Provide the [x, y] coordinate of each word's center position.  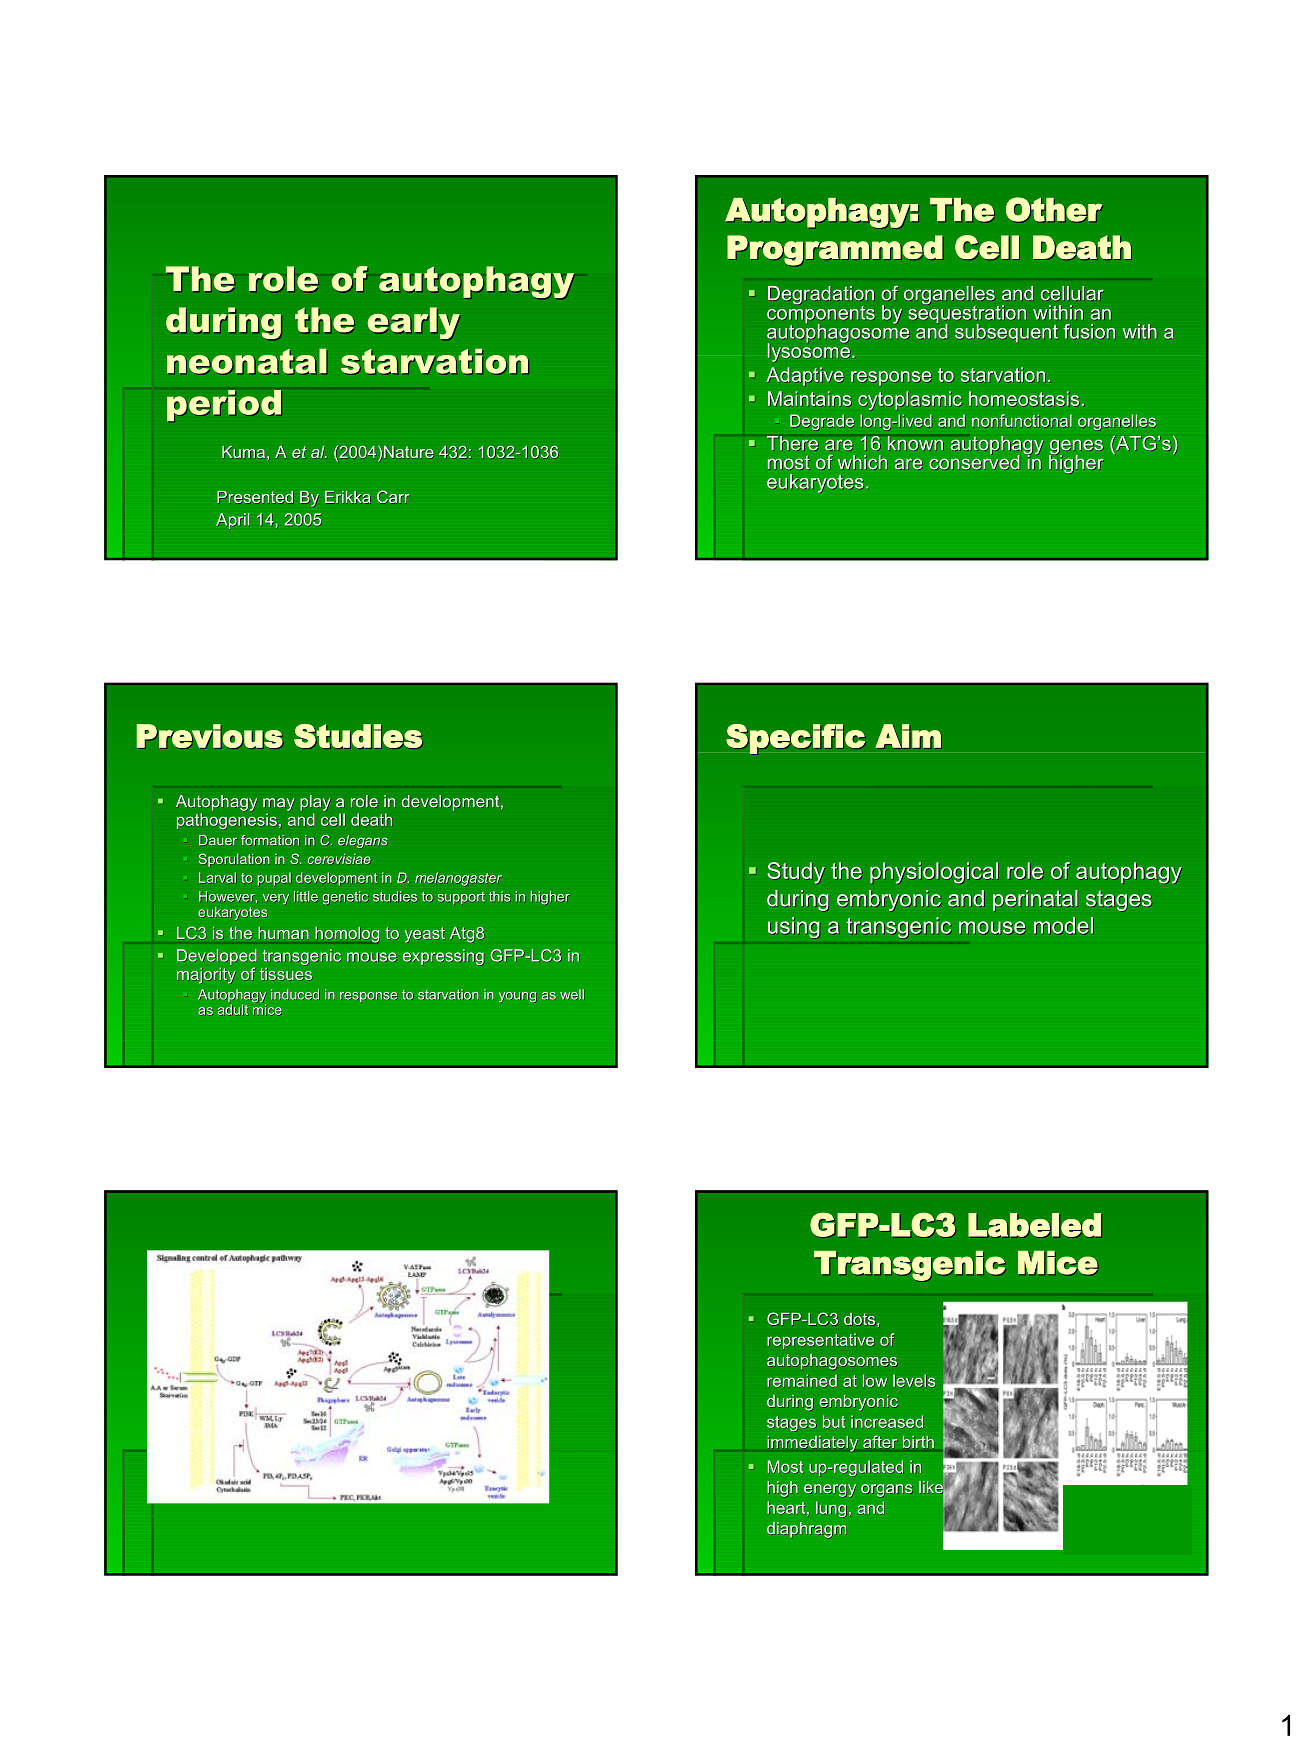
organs [886, 1490]
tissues [286, 974]
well [572, 994]
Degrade [822, 422]
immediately [812, 1444]
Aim [908, 736]
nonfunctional [1022, 420]
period [224, 405]
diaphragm [806, 1530]
